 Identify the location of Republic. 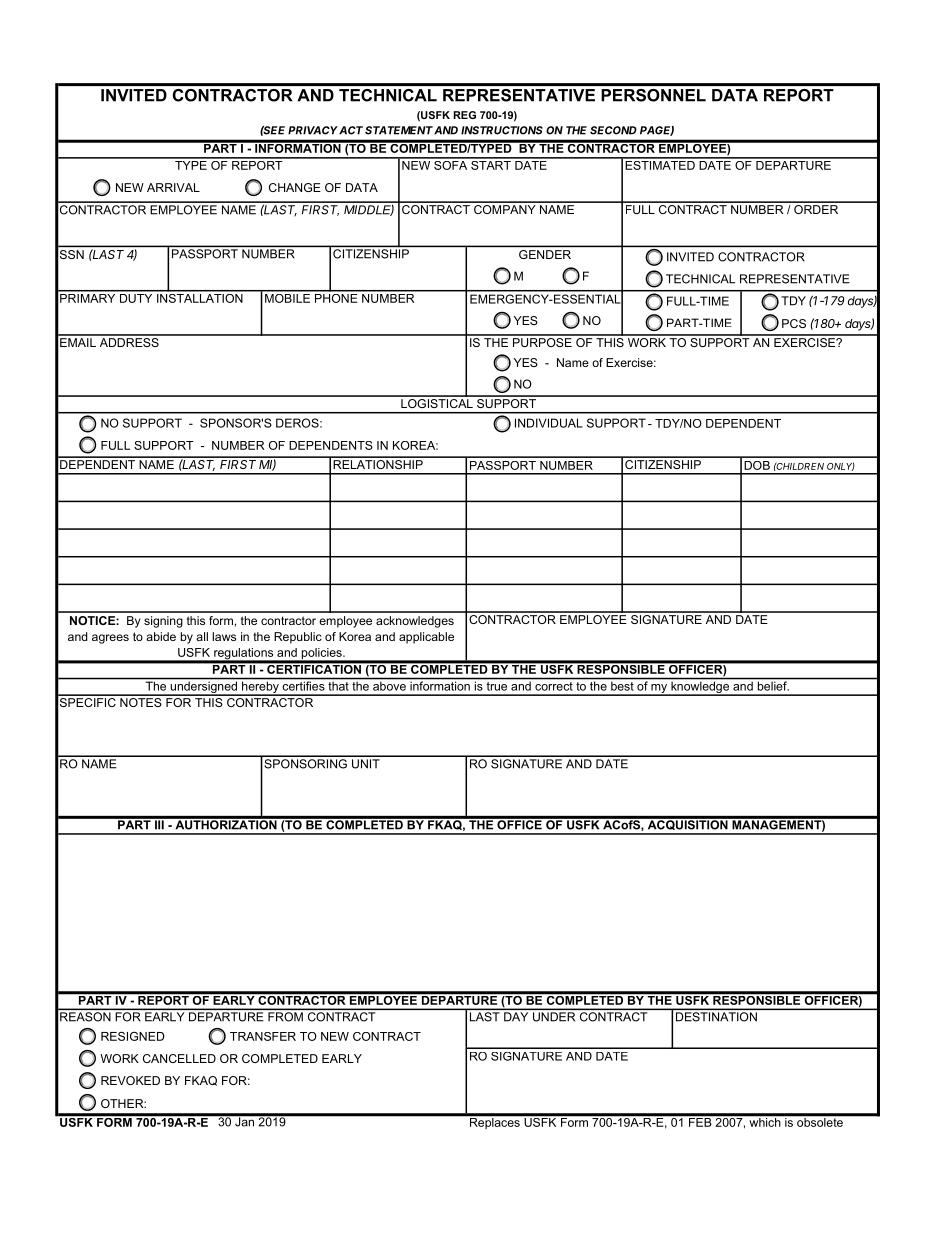
(298, 638).
